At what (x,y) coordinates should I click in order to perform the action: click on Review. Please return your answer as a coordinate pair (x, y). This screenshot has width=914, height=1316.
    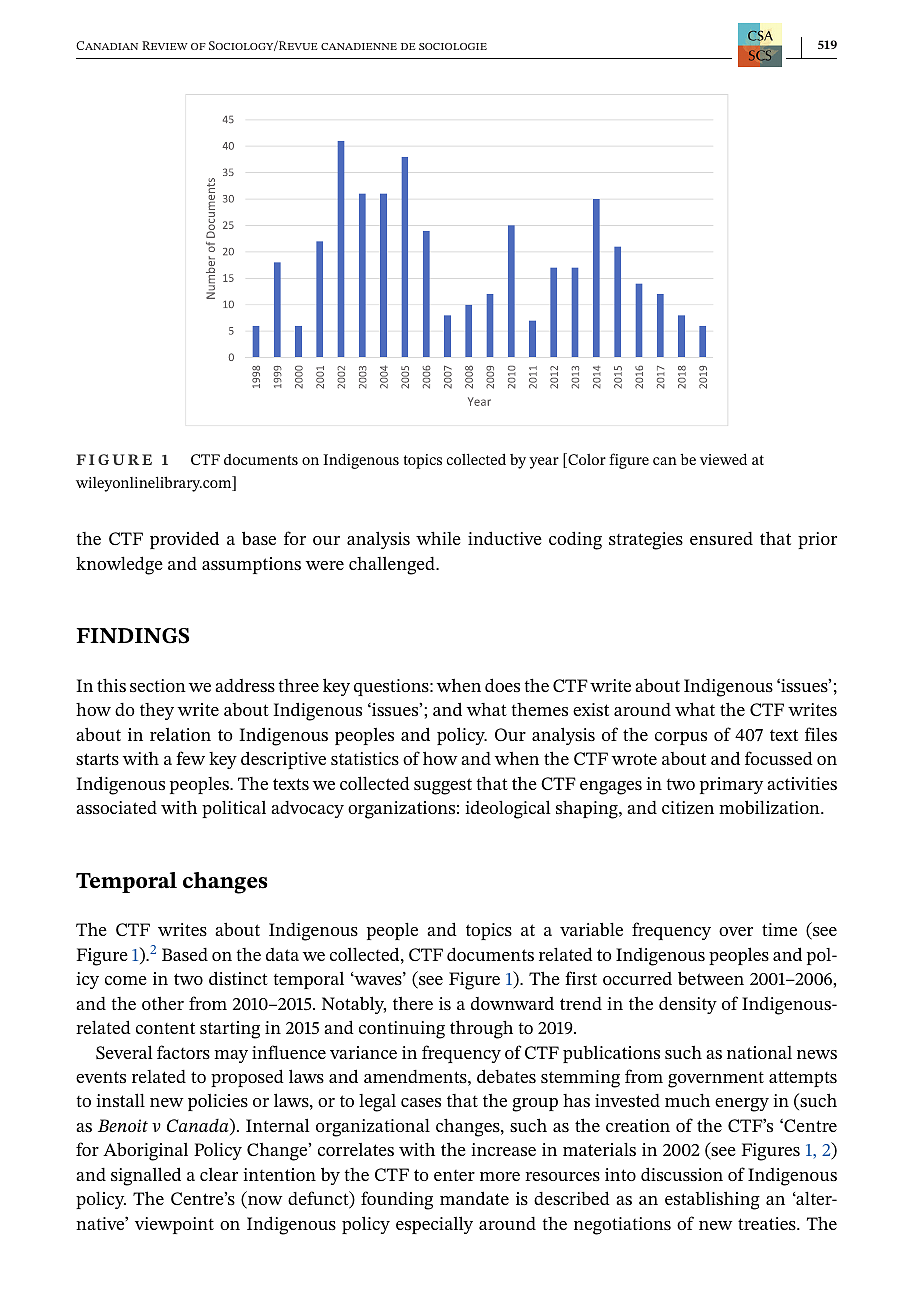
    Looking at the image, I should click on (165, 45).
